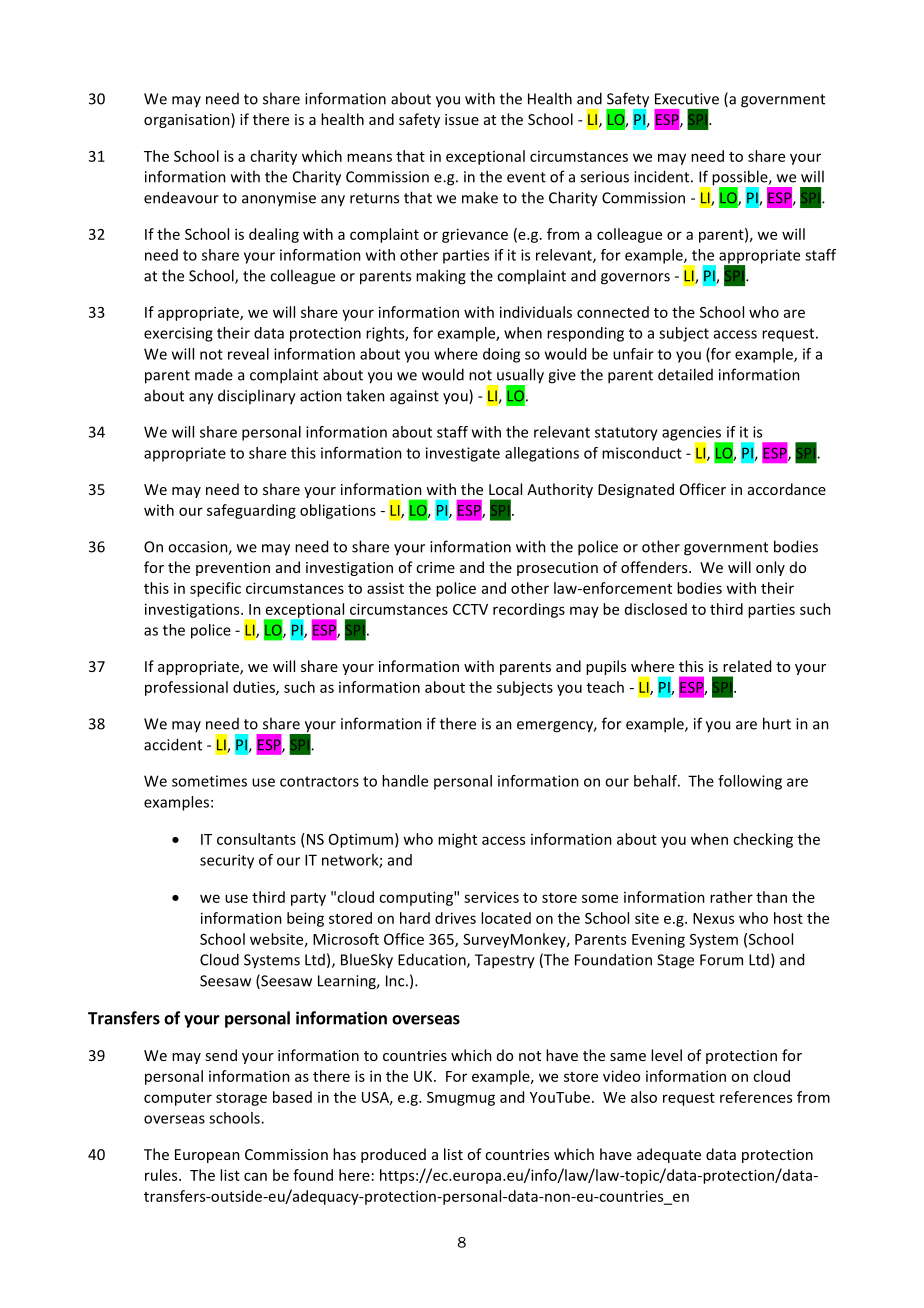  What do you see at coordinates (750, 782) in the page?
I see `following` at bounding box center [750, 782].
